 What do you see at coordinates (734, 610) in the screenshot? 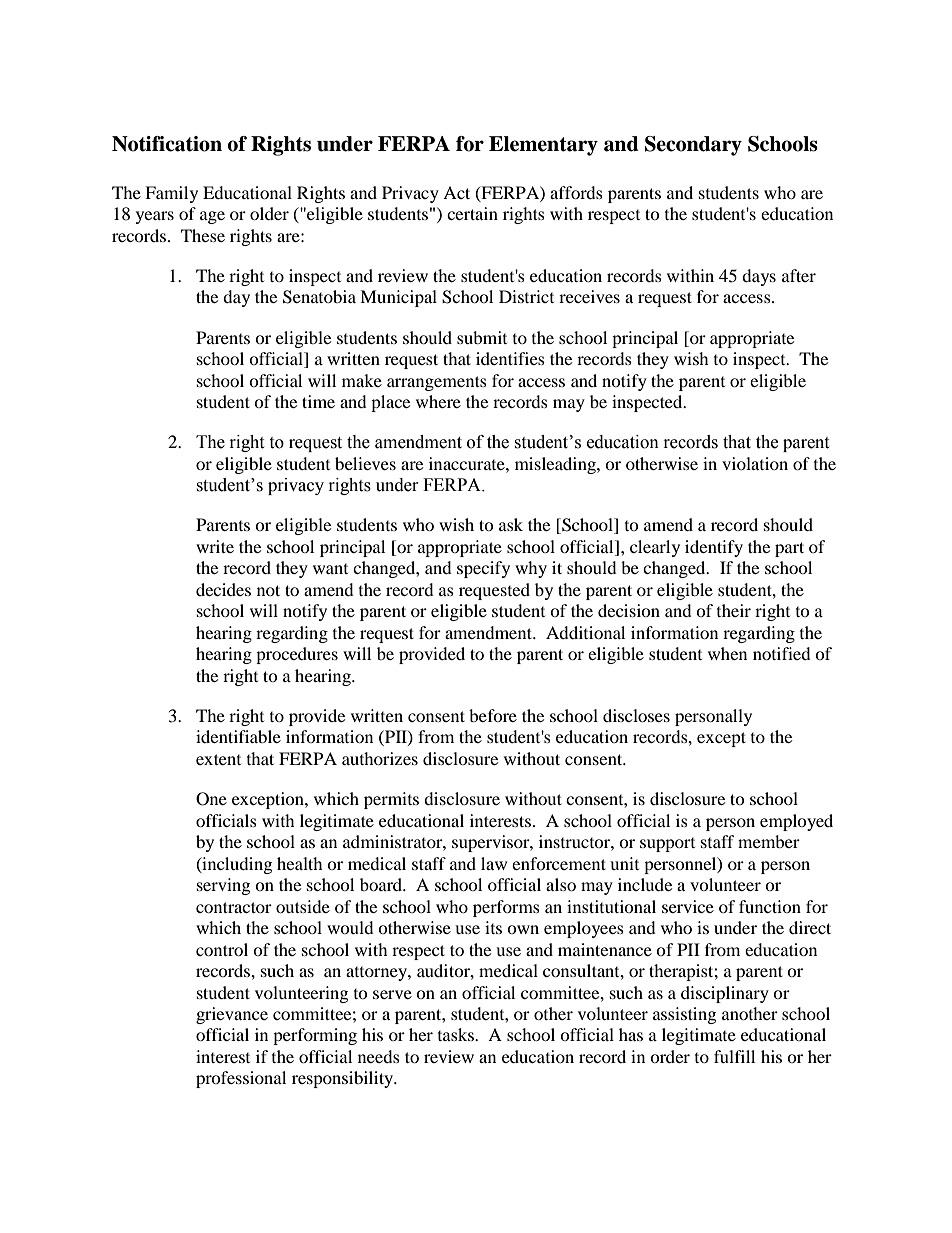
I see `their` at bounding box center [734, 610].
